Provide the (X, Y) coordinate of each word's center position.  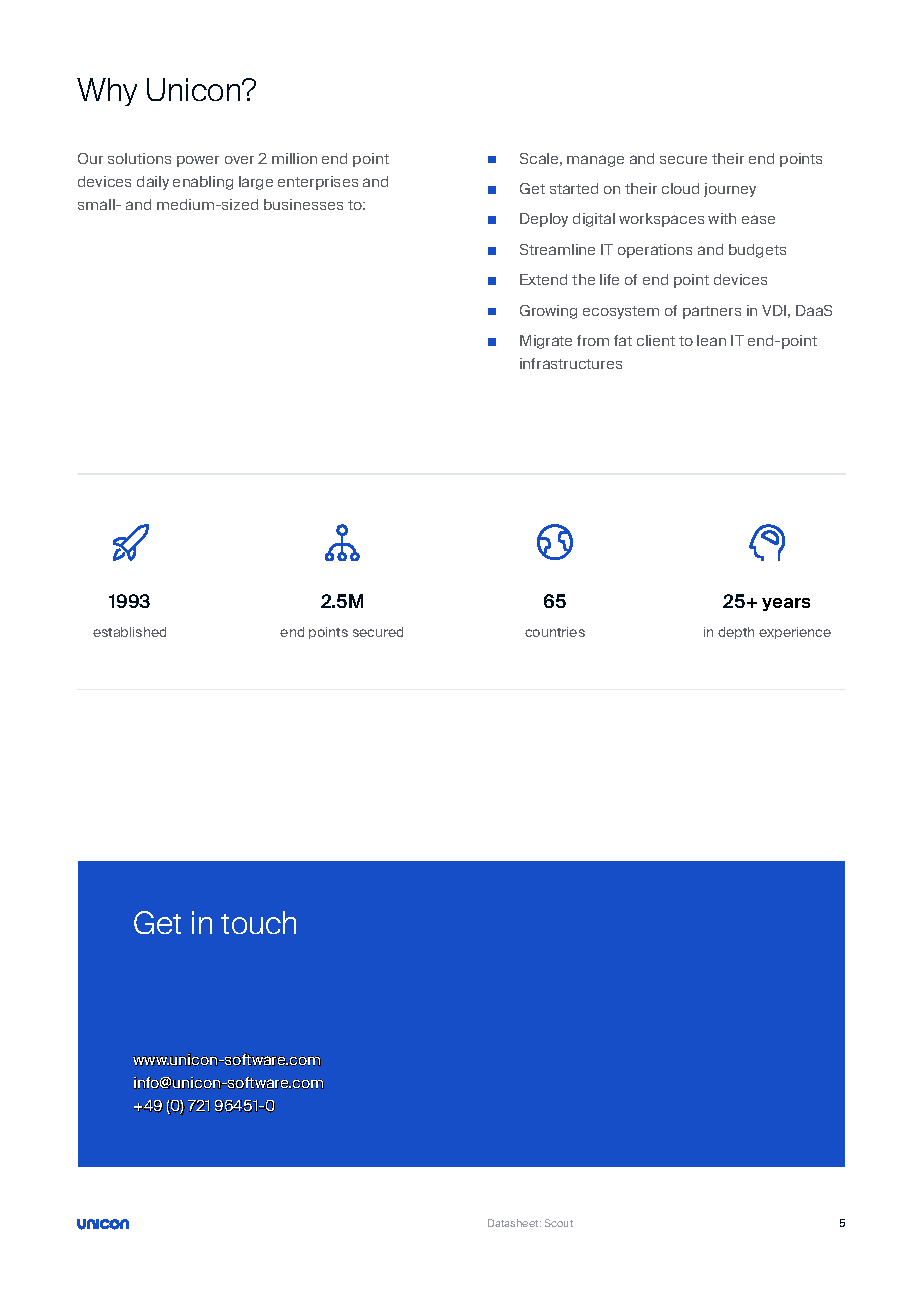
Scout (559, 1223)
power (198, 161)
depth (736, 633)
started (574, 188)
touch (258, 922)
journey (730, 190)
